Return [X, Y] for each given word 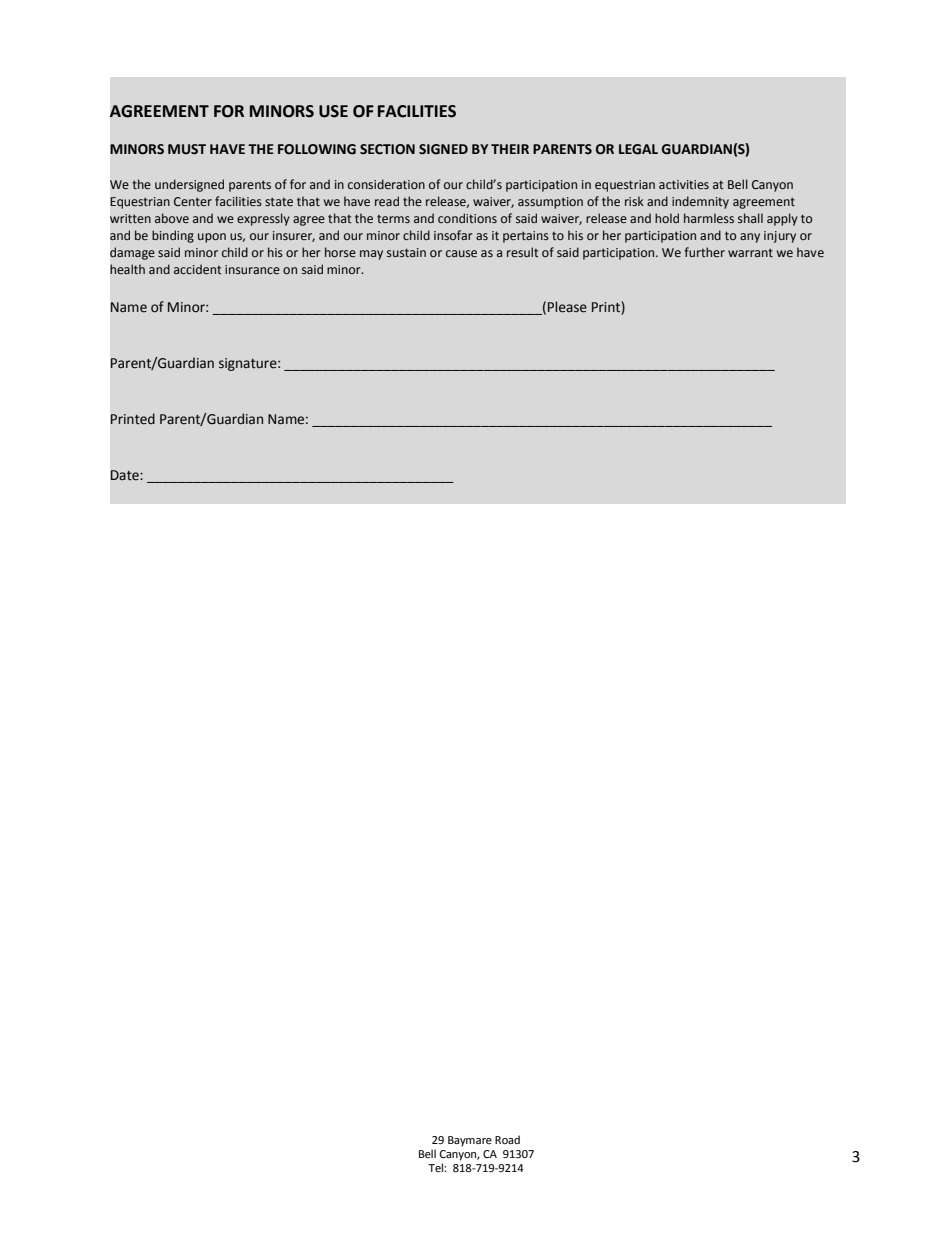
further [704, 252]
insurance [252, 269]
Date [126, 475]
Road [507, 1139]
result [523, 252]
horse [340, 252]
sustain [406, 252]
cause [461, 253]
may [371, 255]
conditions [467, 218]
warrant [750, 252]
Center [193, 201]
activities [684, 184]
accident [198, 269]
